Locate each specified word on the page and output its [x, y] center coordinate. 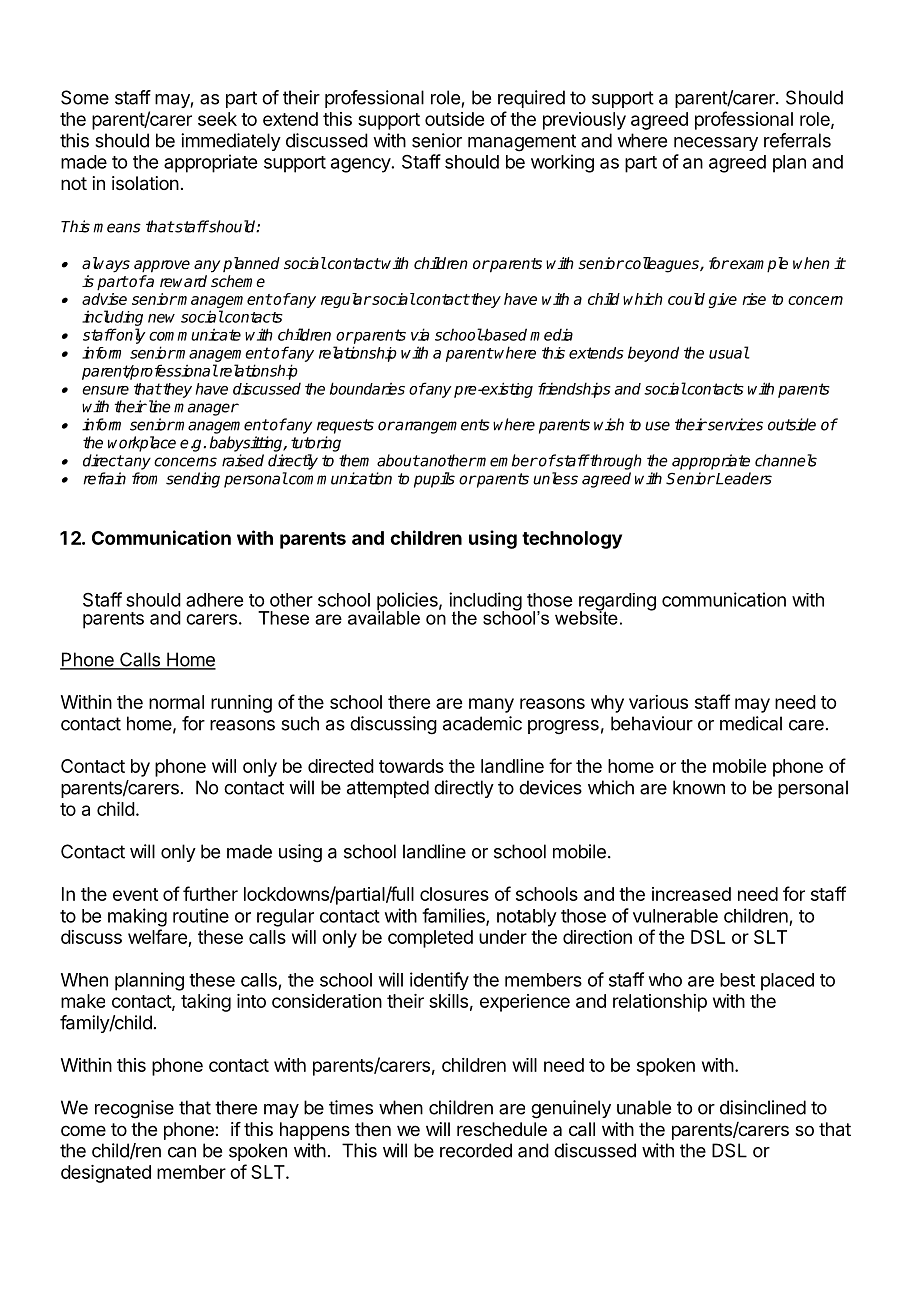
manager [206, 409]
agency [361, 165]
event [135, 894]
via [420, 334]
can [182, 1152]
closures [454, 894]
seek [217, 119]
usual [729, 352]
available [384, 616]
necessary [716, 144]
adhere [214, 600]
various [658, 702]
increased [691, 894]
